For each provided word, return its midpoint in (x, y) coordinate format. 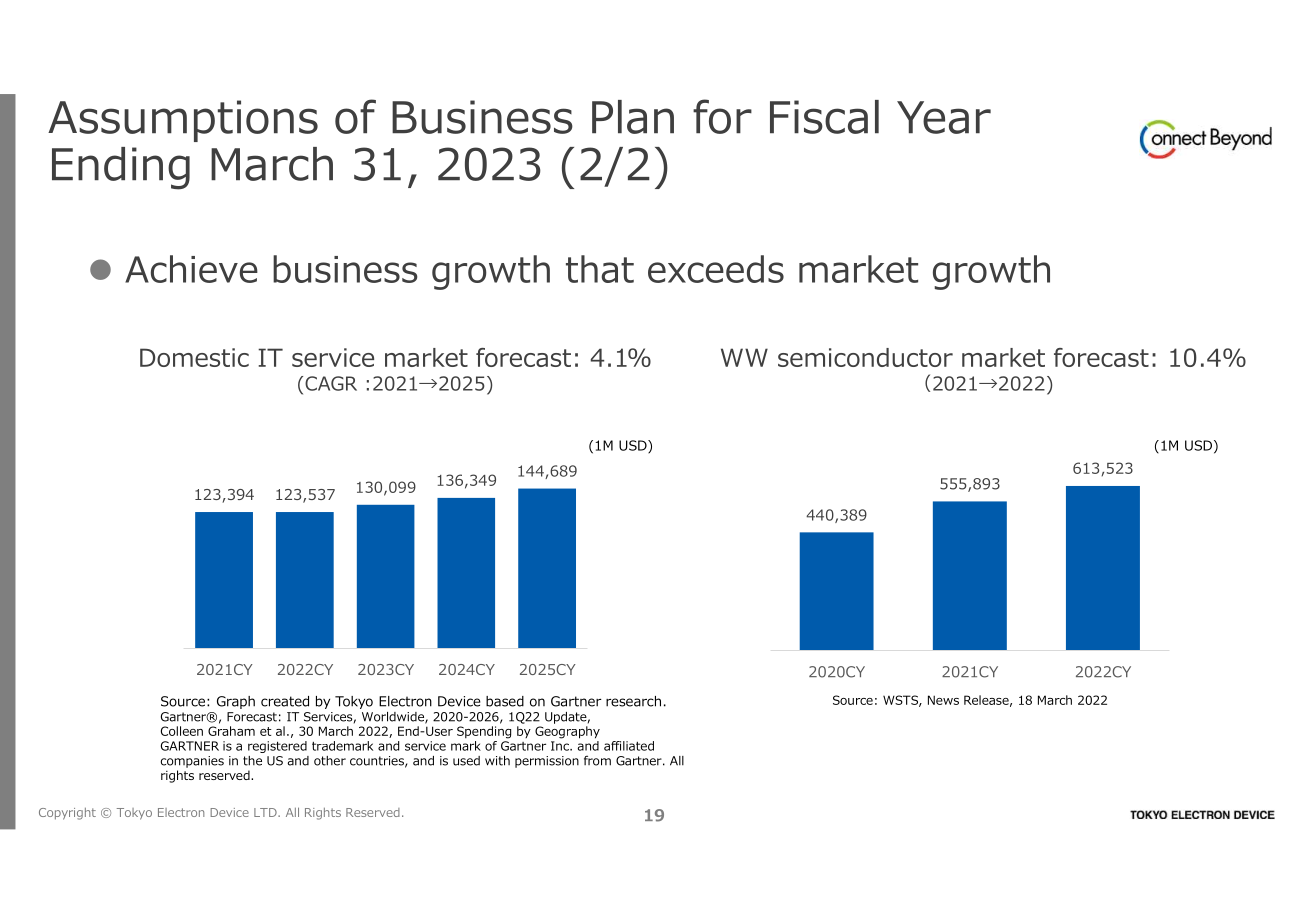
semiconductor (865, 357)
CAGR (331, 383)
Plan (633, 117)
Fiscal (824, 117)
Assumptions (183, 121)
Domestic (194, 357)
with (497, 761)
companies (192, 762)
